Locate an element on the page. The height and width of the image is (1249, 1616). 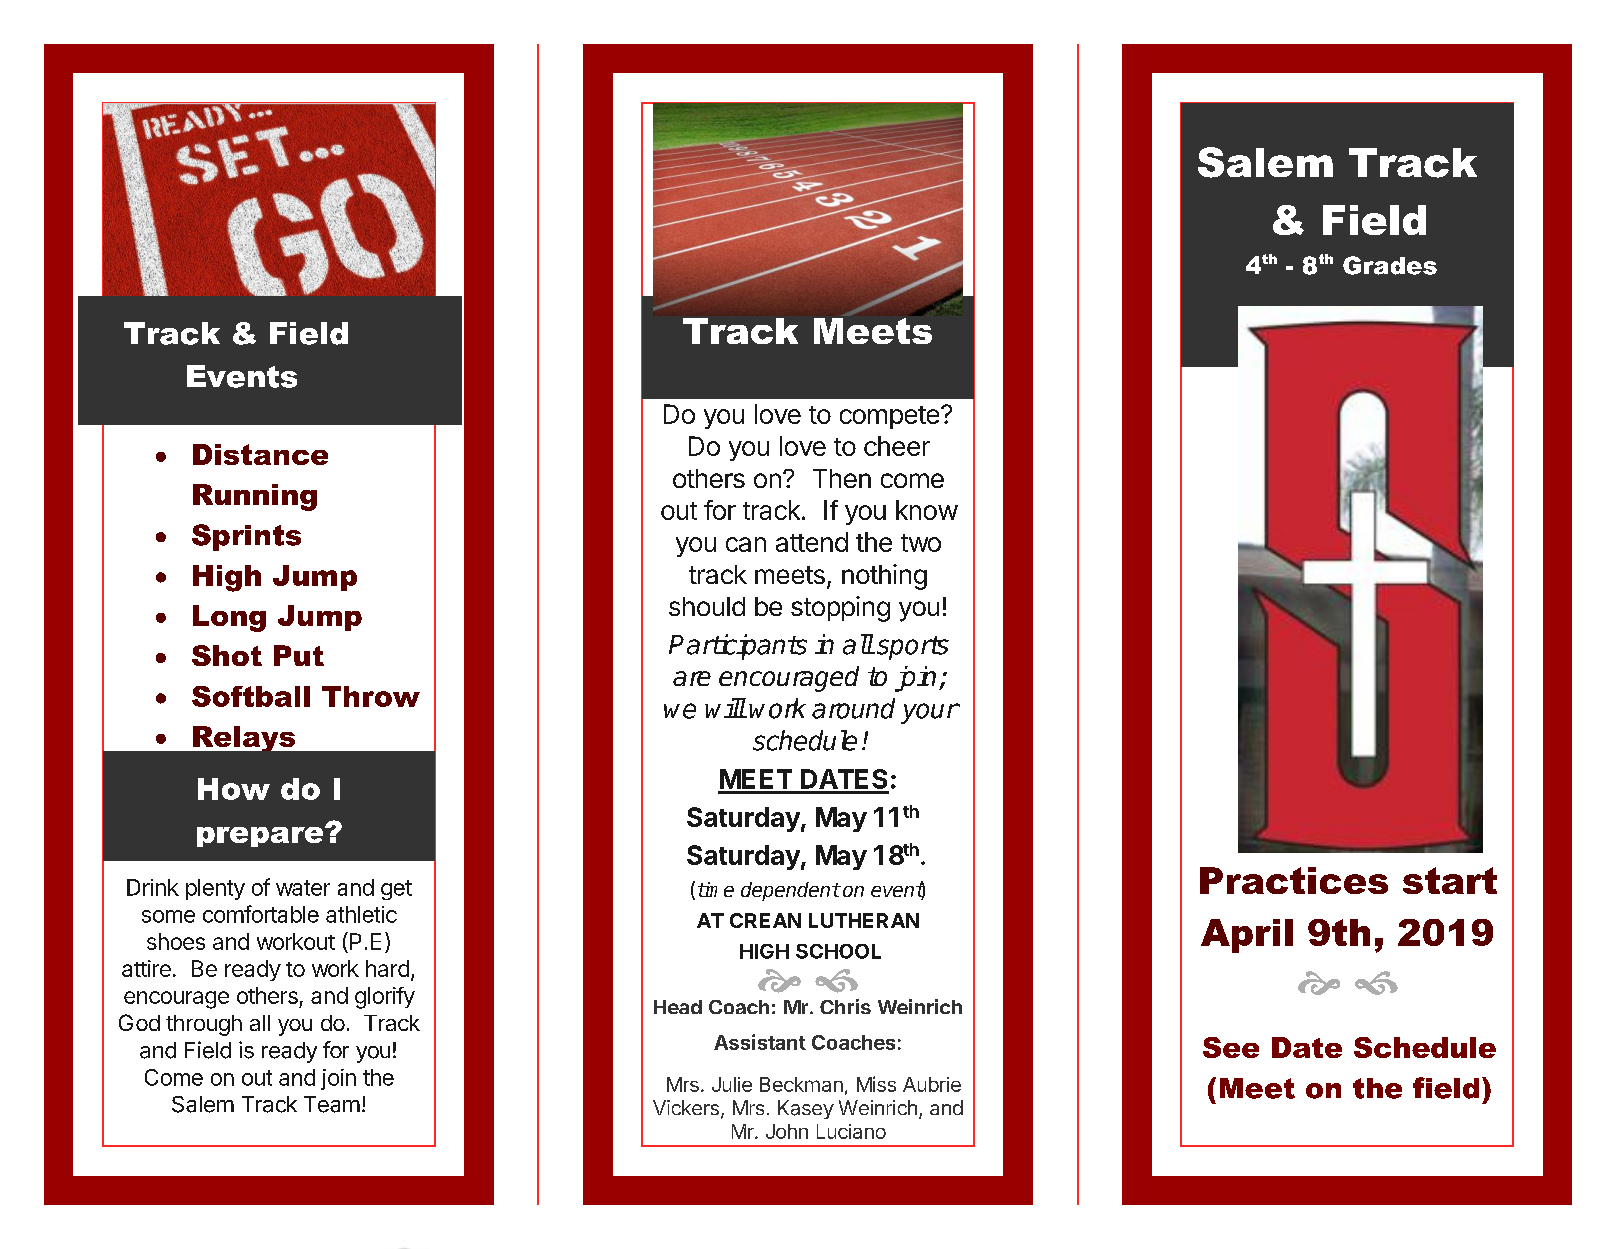
dependent is located at coordinates (790, 891).
